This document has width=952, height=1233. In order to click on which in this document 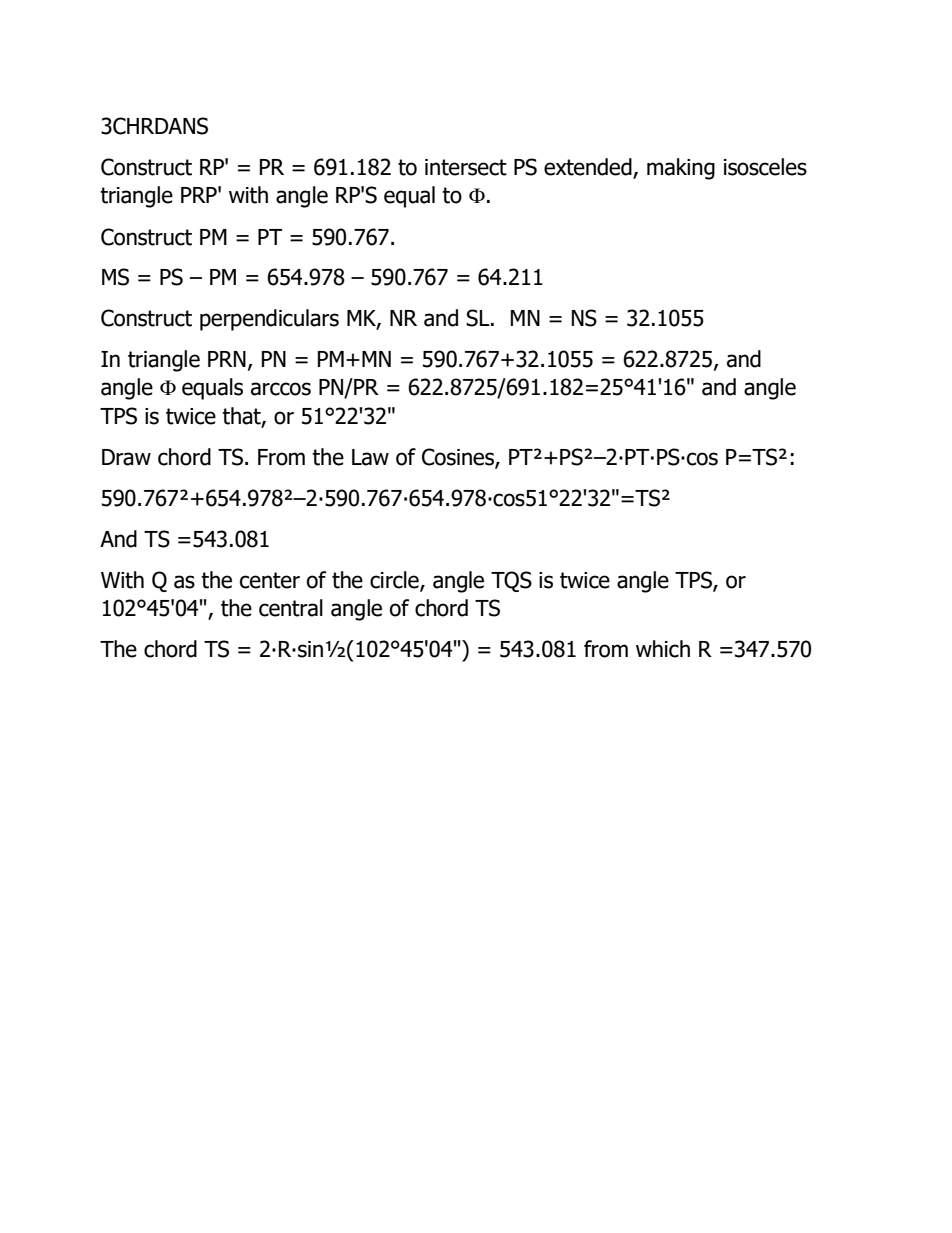, I will do `click(663, 649)`.
